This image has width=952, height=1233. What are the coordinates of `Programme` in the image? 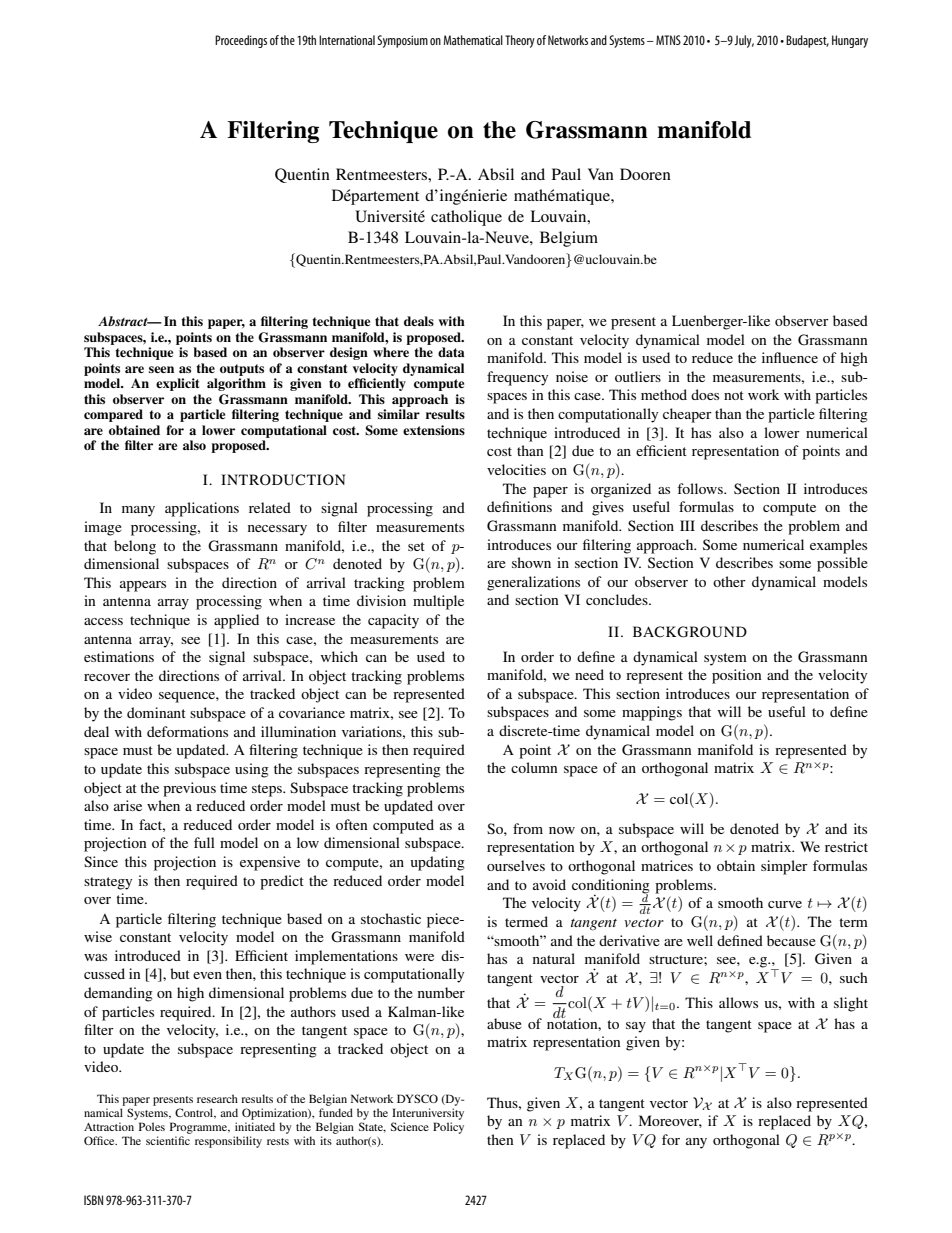 It's located at (200, 1128).
